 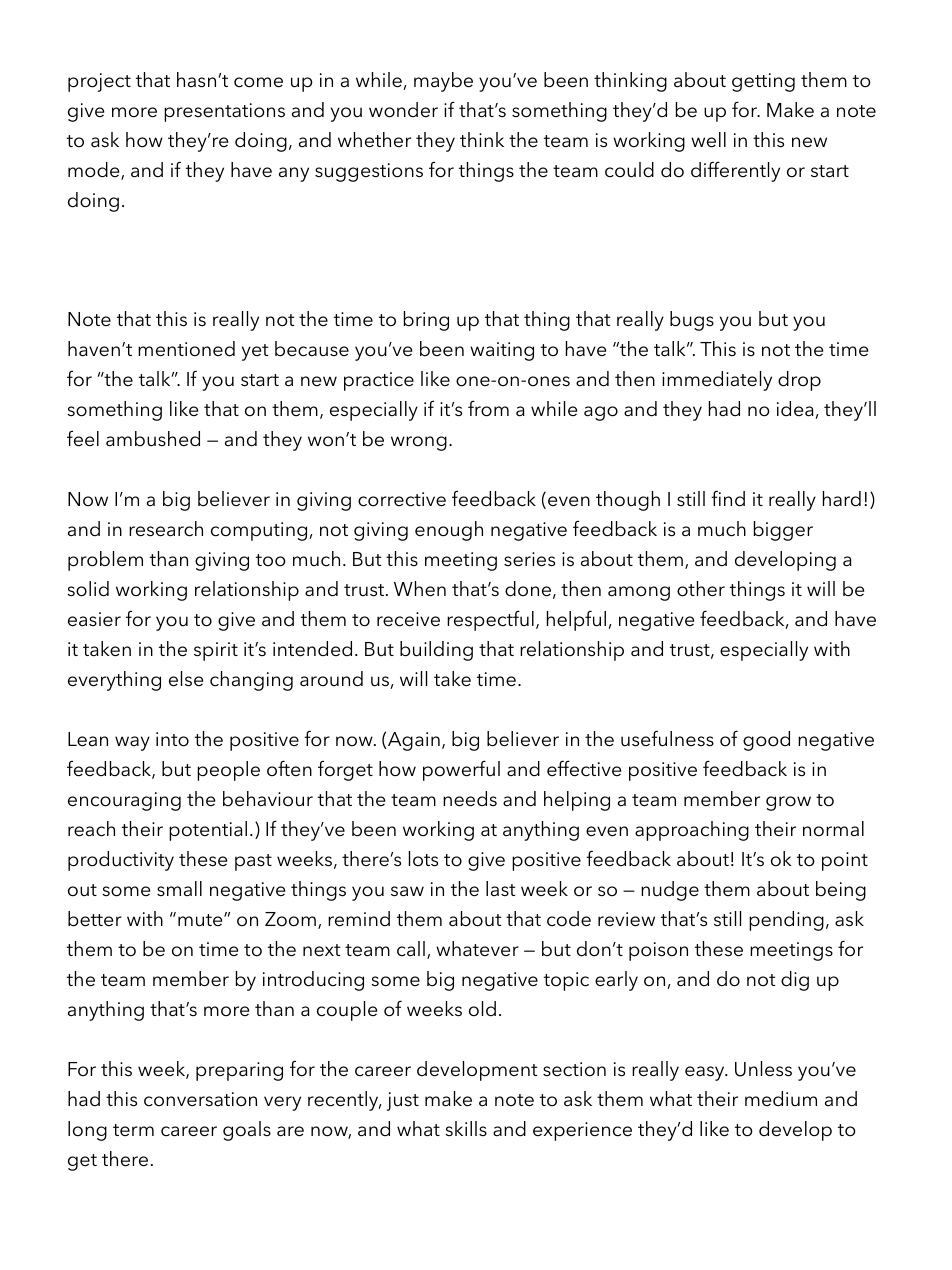 What do you see at coordinates (717, 381) in the page?
I see `immediately` at bounding box center [717, 381].
